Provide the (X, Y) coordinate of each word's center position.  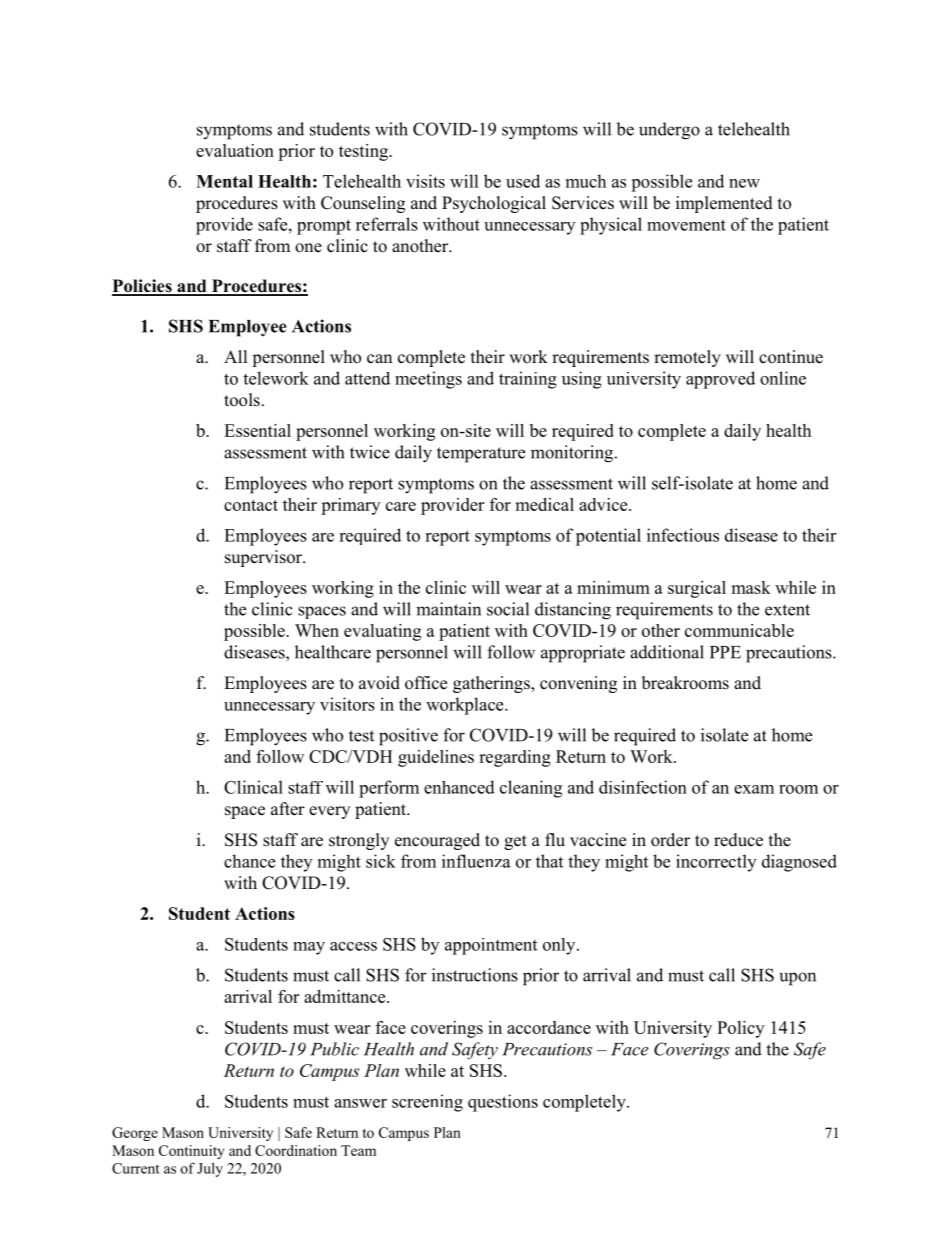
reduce (738, 840)
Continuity (191, 1152)
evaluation (235, 150)
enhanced (459, 787)
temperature (481, 455)
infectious (683, 535)
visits (425, 181)
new (744, 183)
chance (249, 861)
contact (251, 505)
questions (503, 1103)
